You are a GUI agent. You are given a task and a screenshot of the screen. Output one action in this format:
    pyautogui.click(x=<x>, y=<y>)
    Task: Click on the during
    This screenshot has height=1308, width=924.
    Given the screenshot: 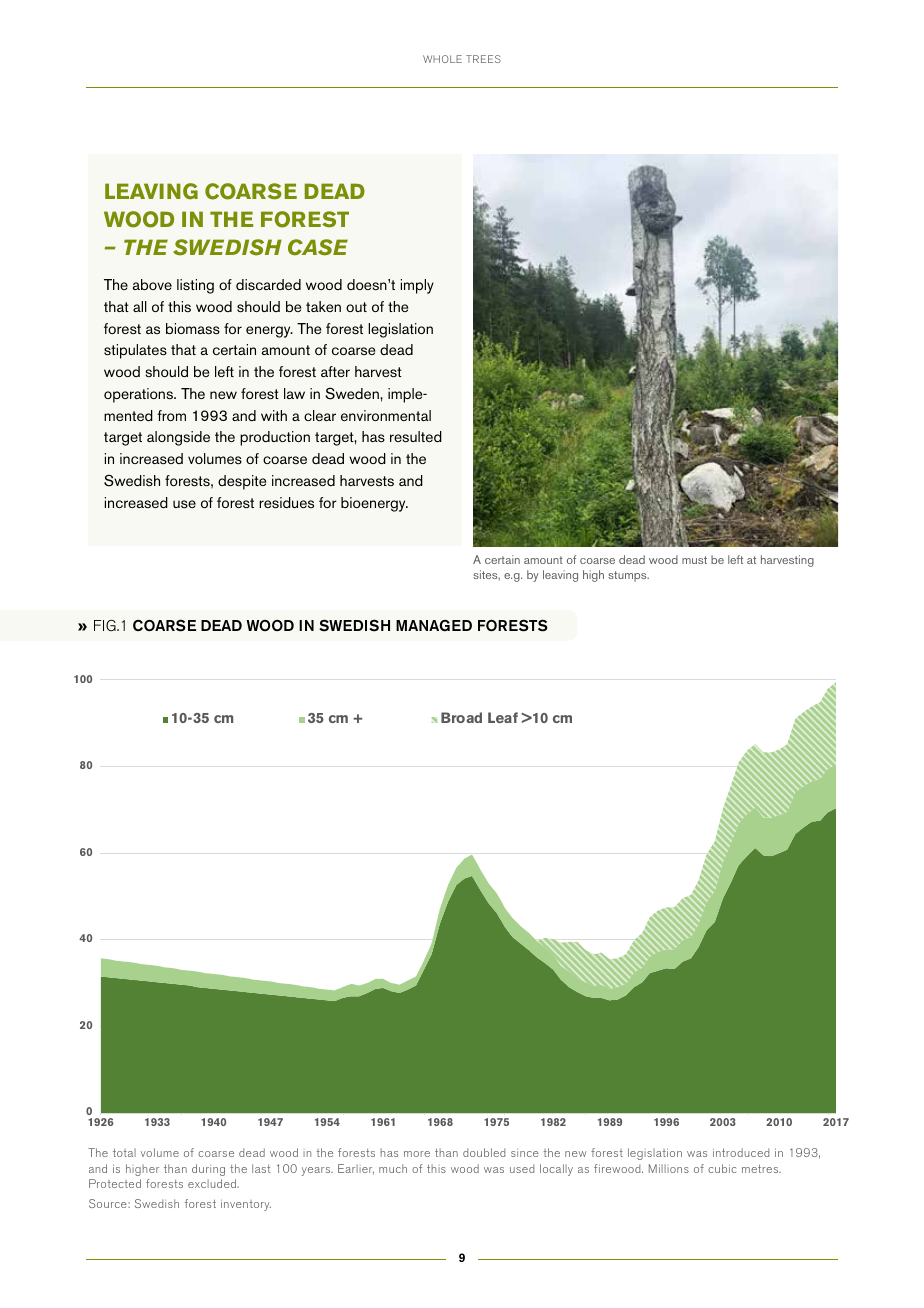 What is the action you would take?
    pyautogui.click(x=208, y=1170)
